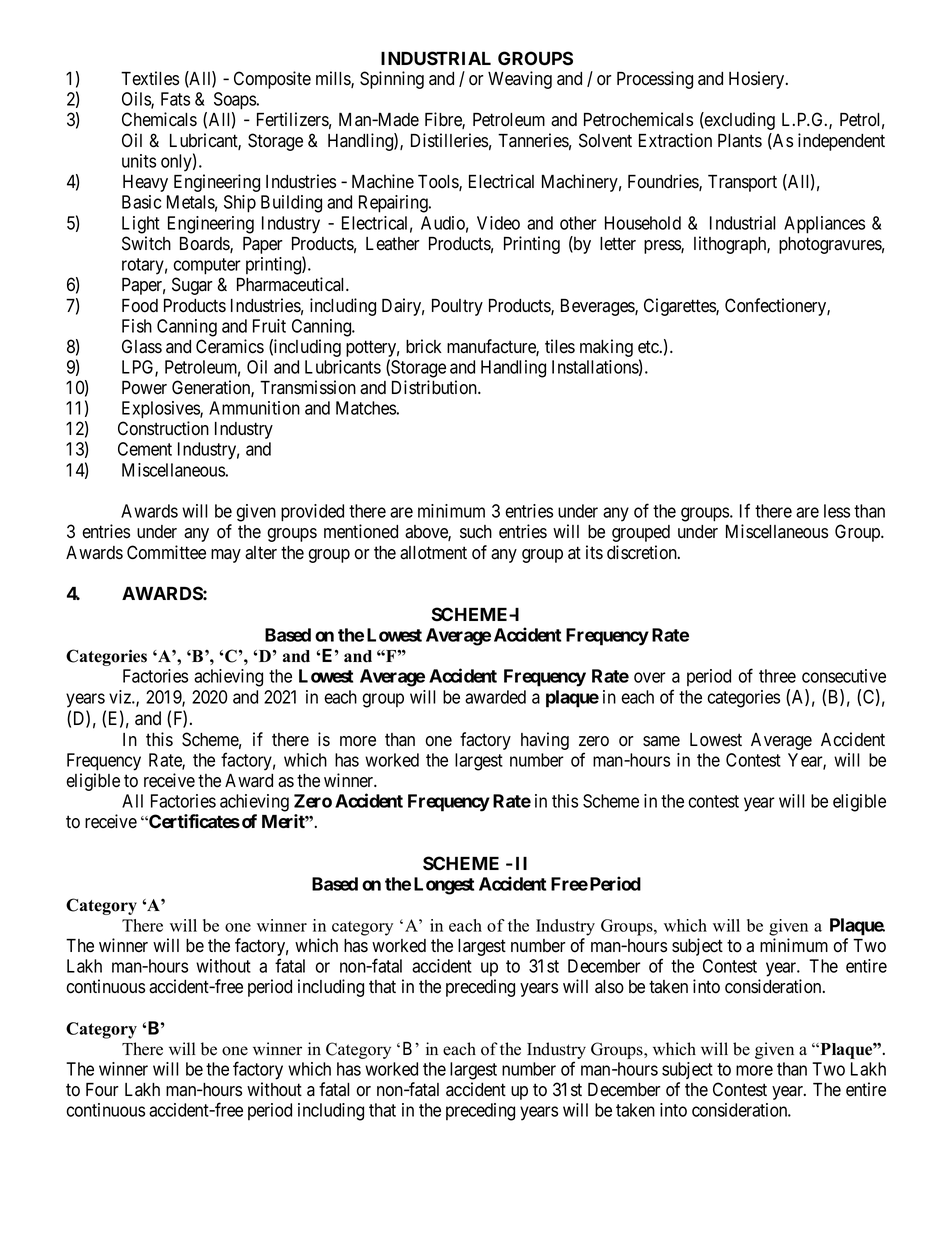 This screenshot has height=1233, width=952. I want to click on may, so click(226, 556).
